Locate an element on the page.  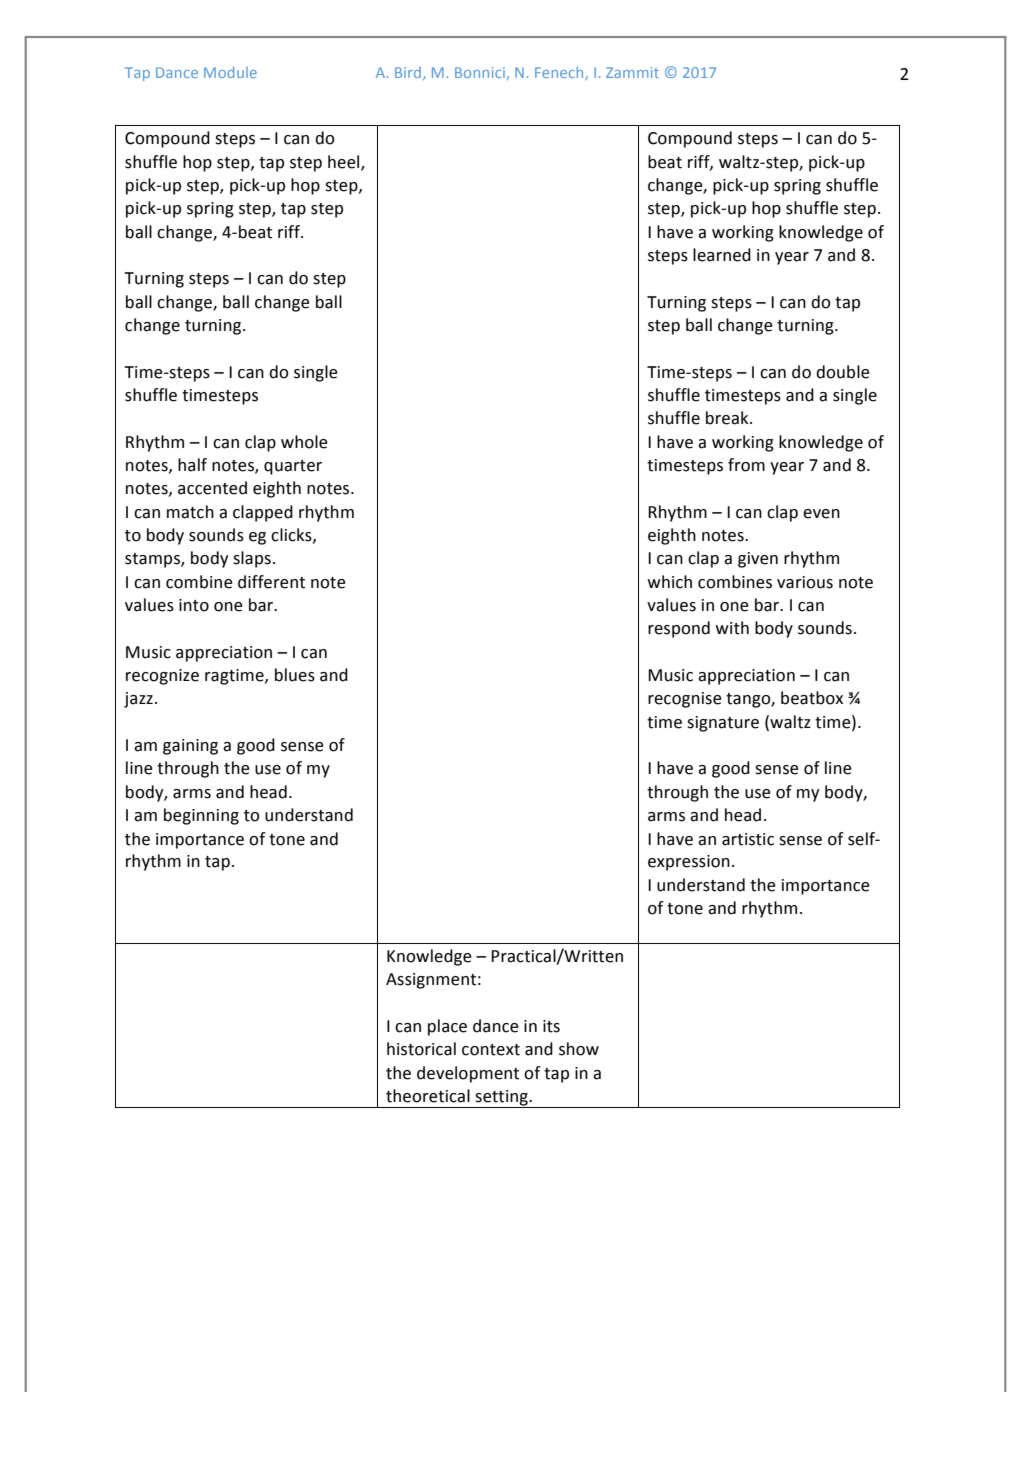
Fenech is located at coordinates (560, 73).
